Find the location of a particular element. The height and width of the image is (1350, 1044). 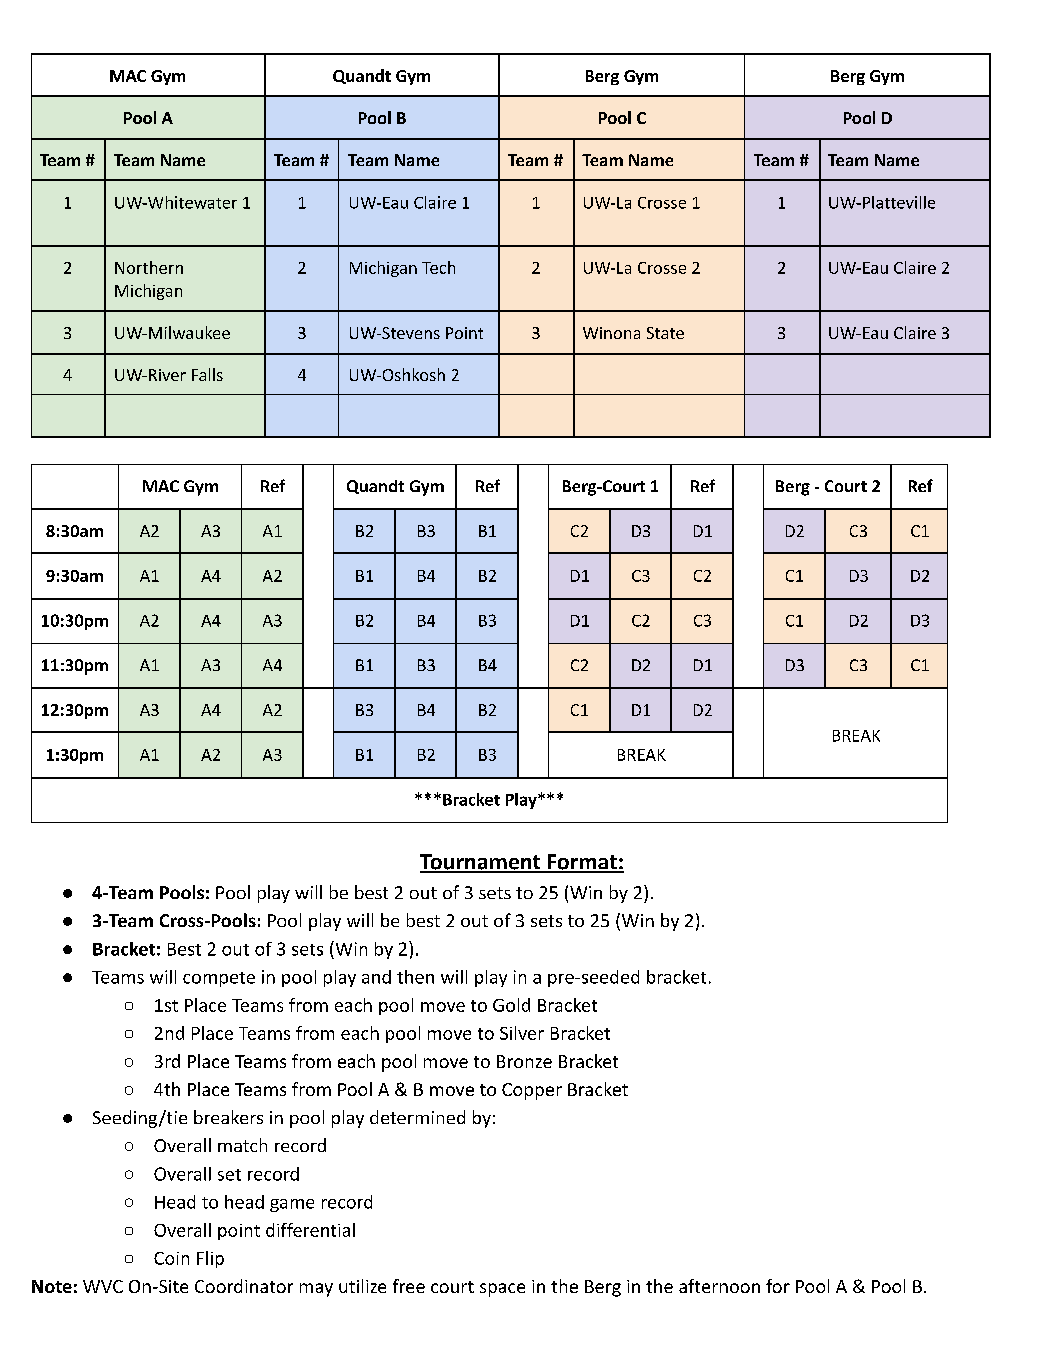

Coin is located at coordinates (171, 1258).
